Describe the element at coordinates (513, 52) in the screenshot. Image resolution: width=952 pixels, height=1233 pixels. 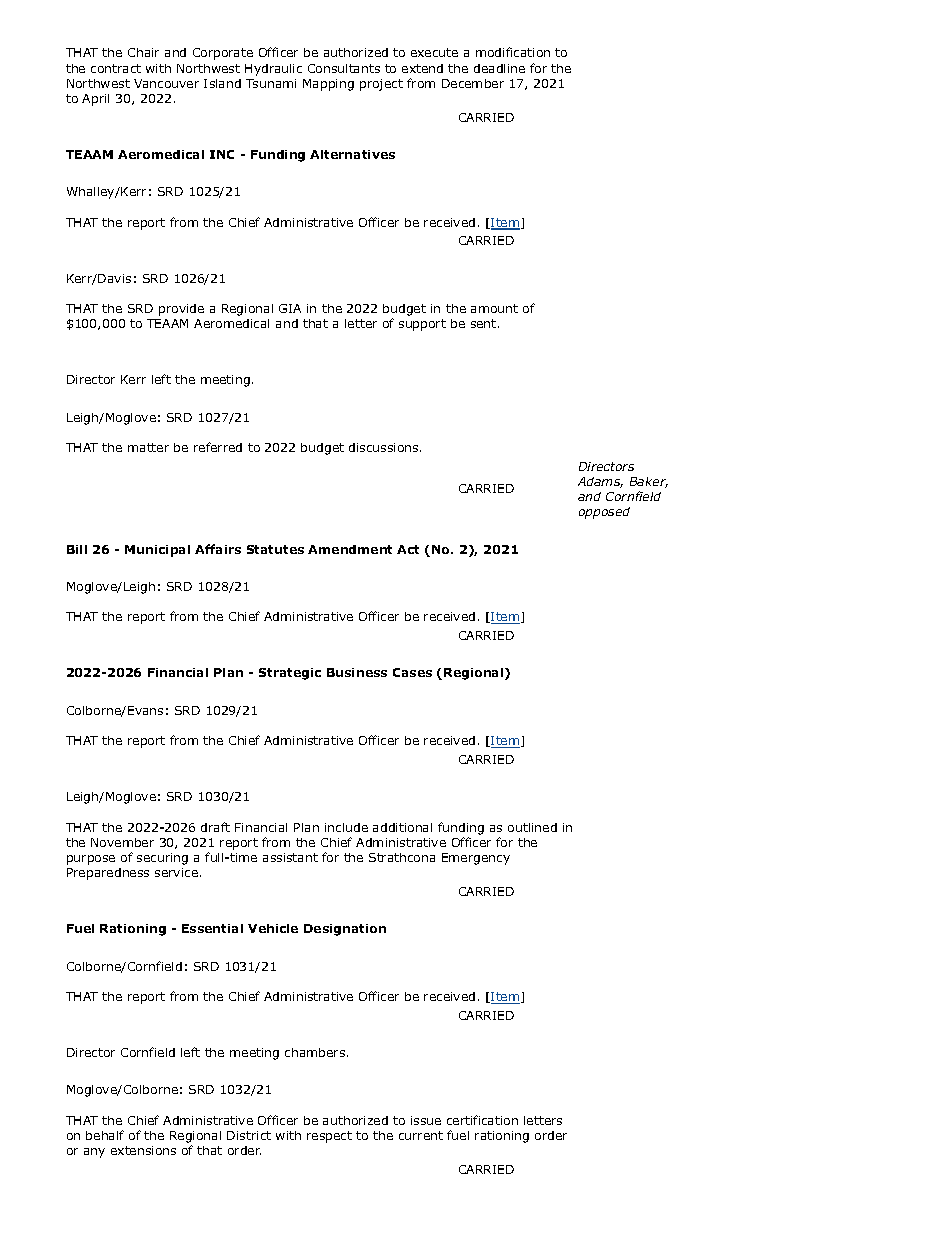
I see `modification` at that location.
